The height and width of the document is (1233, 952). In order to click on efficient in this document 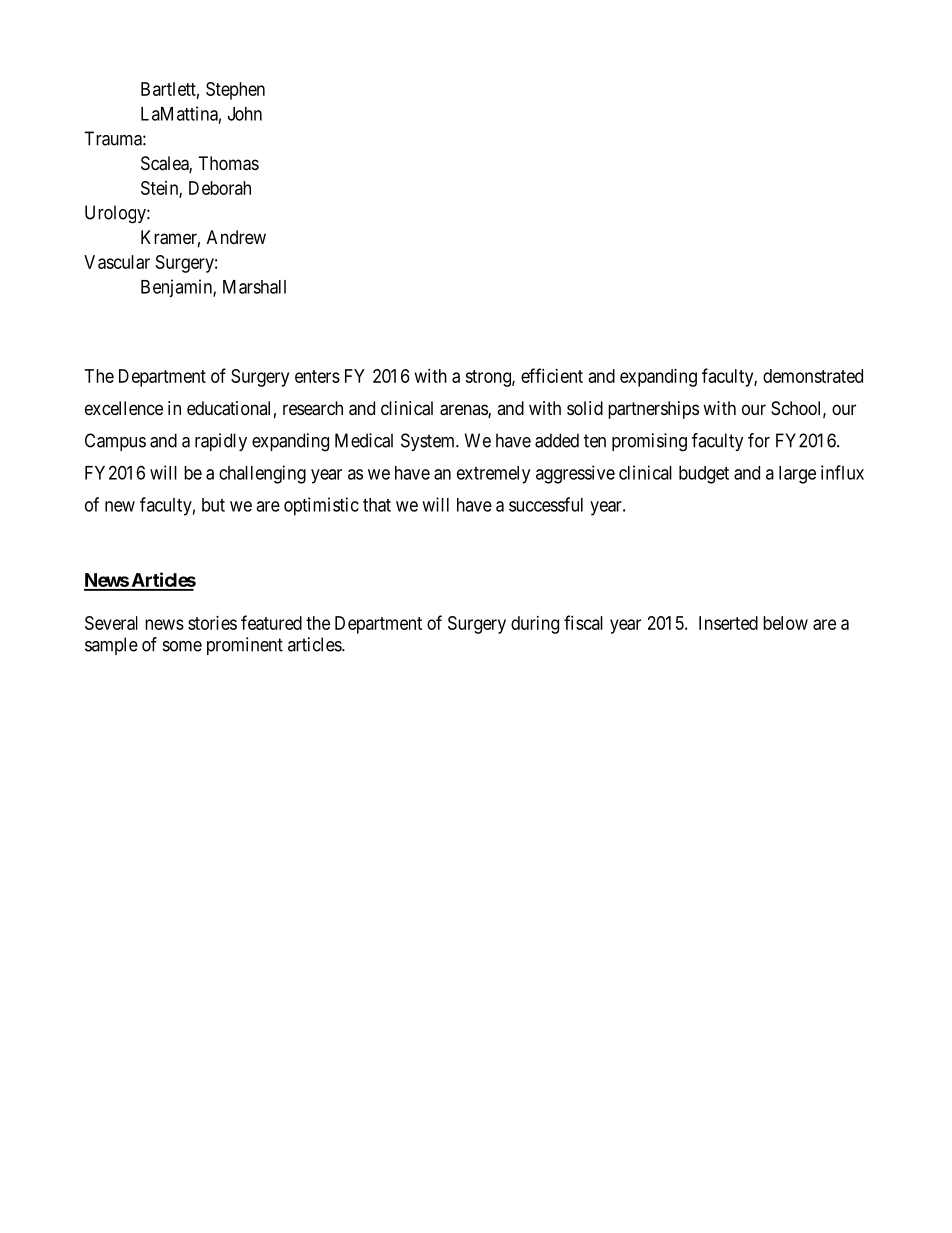, I will do `click(552, 375)`.
